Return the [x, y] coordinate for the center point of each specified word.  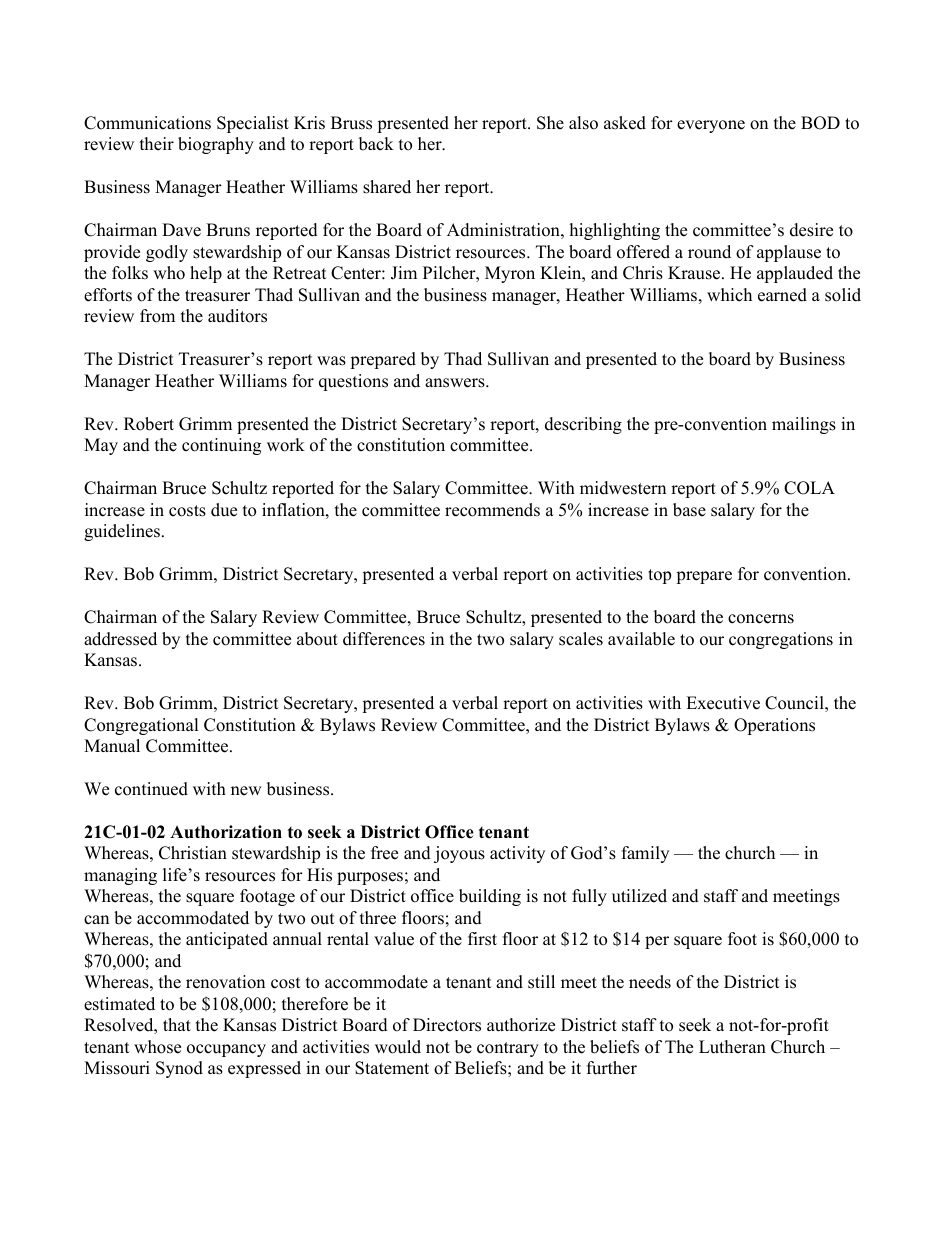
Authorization [226, 832]
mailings [804, 425]
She [550, 123]
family [645, 854]
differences [384, 639]
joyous [459, 854]
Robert [149, 424]
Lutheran [732, 1047]
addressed [120, 639]
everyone [711, 126]
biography [216, 145]
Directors [447, 1025]
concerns [761, 619]
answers [456, 383]
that [177, 1024]
